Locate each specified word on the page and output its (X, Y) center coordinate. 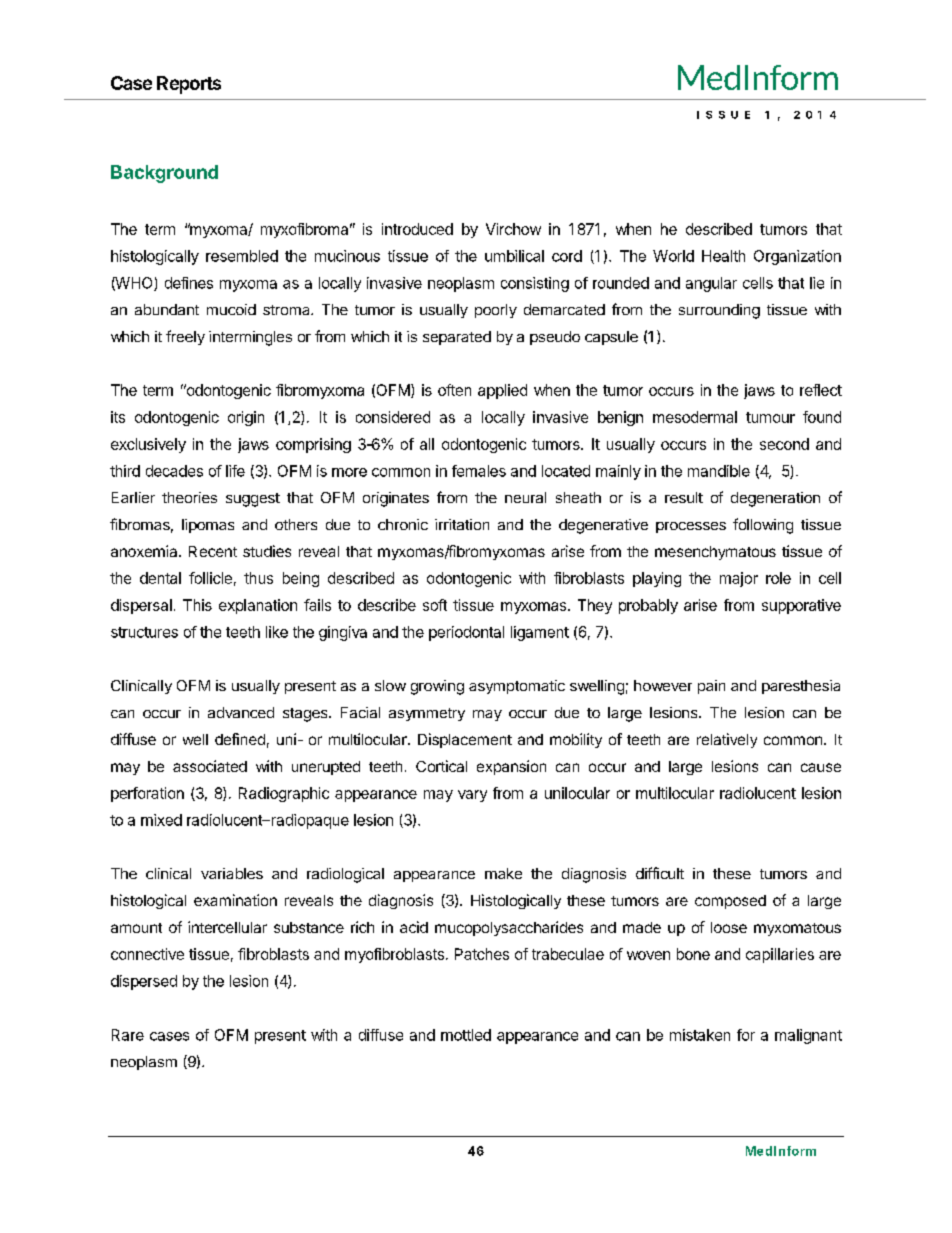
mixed (161, 820)
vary (472, 796)
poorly (496, 311)
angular (711, 284)
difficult (660, 873)
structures (144, 632)
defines (189, 283)
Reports (189, 85)
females (479, 471)
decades (174, 471)
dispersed (144, 982)
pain (711, 687)
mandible (719, 471)
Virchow (513, 229)
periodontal (466, 633)
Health (723, 256)
